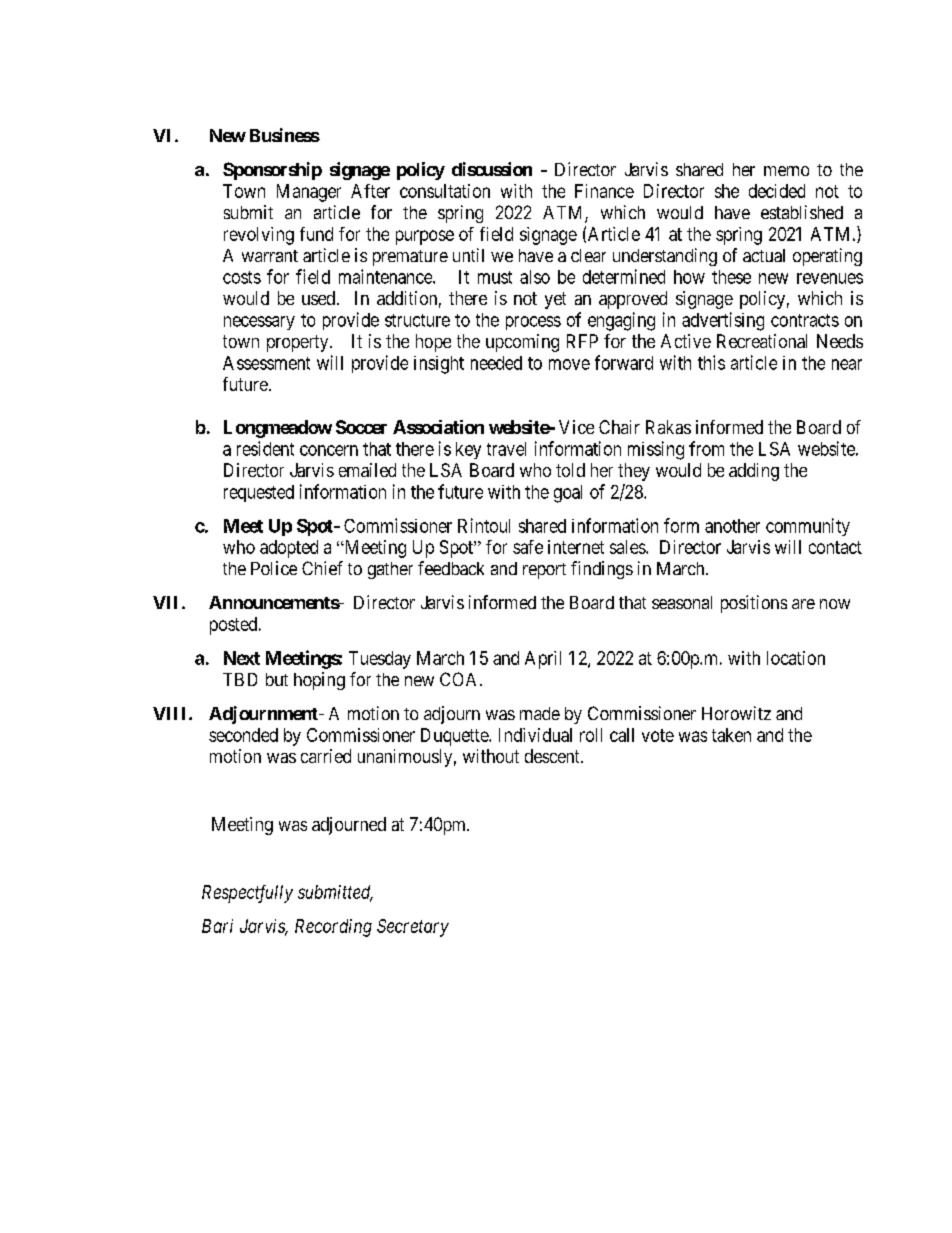 This document has height=1233, width=952. I want to click on April, so click(543, 660).
